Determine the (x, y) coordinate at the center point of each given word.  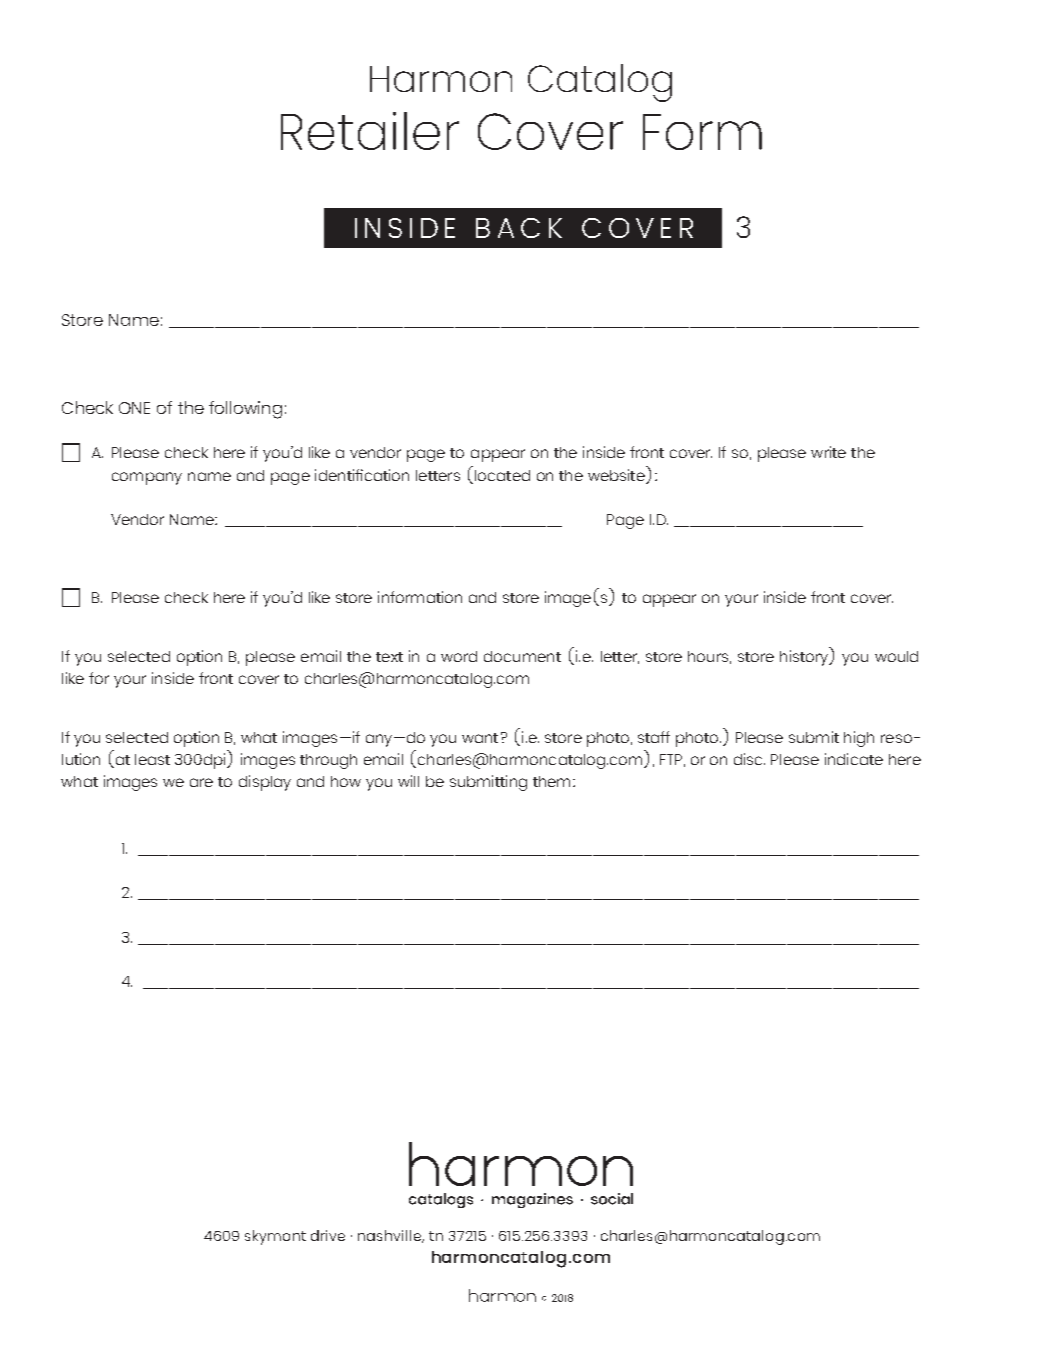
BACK (519, 228)
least (152, 759)
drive (328, 1235)
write (828, 452)
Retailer (370, 131)
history (805, 658)
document (522, 656)
